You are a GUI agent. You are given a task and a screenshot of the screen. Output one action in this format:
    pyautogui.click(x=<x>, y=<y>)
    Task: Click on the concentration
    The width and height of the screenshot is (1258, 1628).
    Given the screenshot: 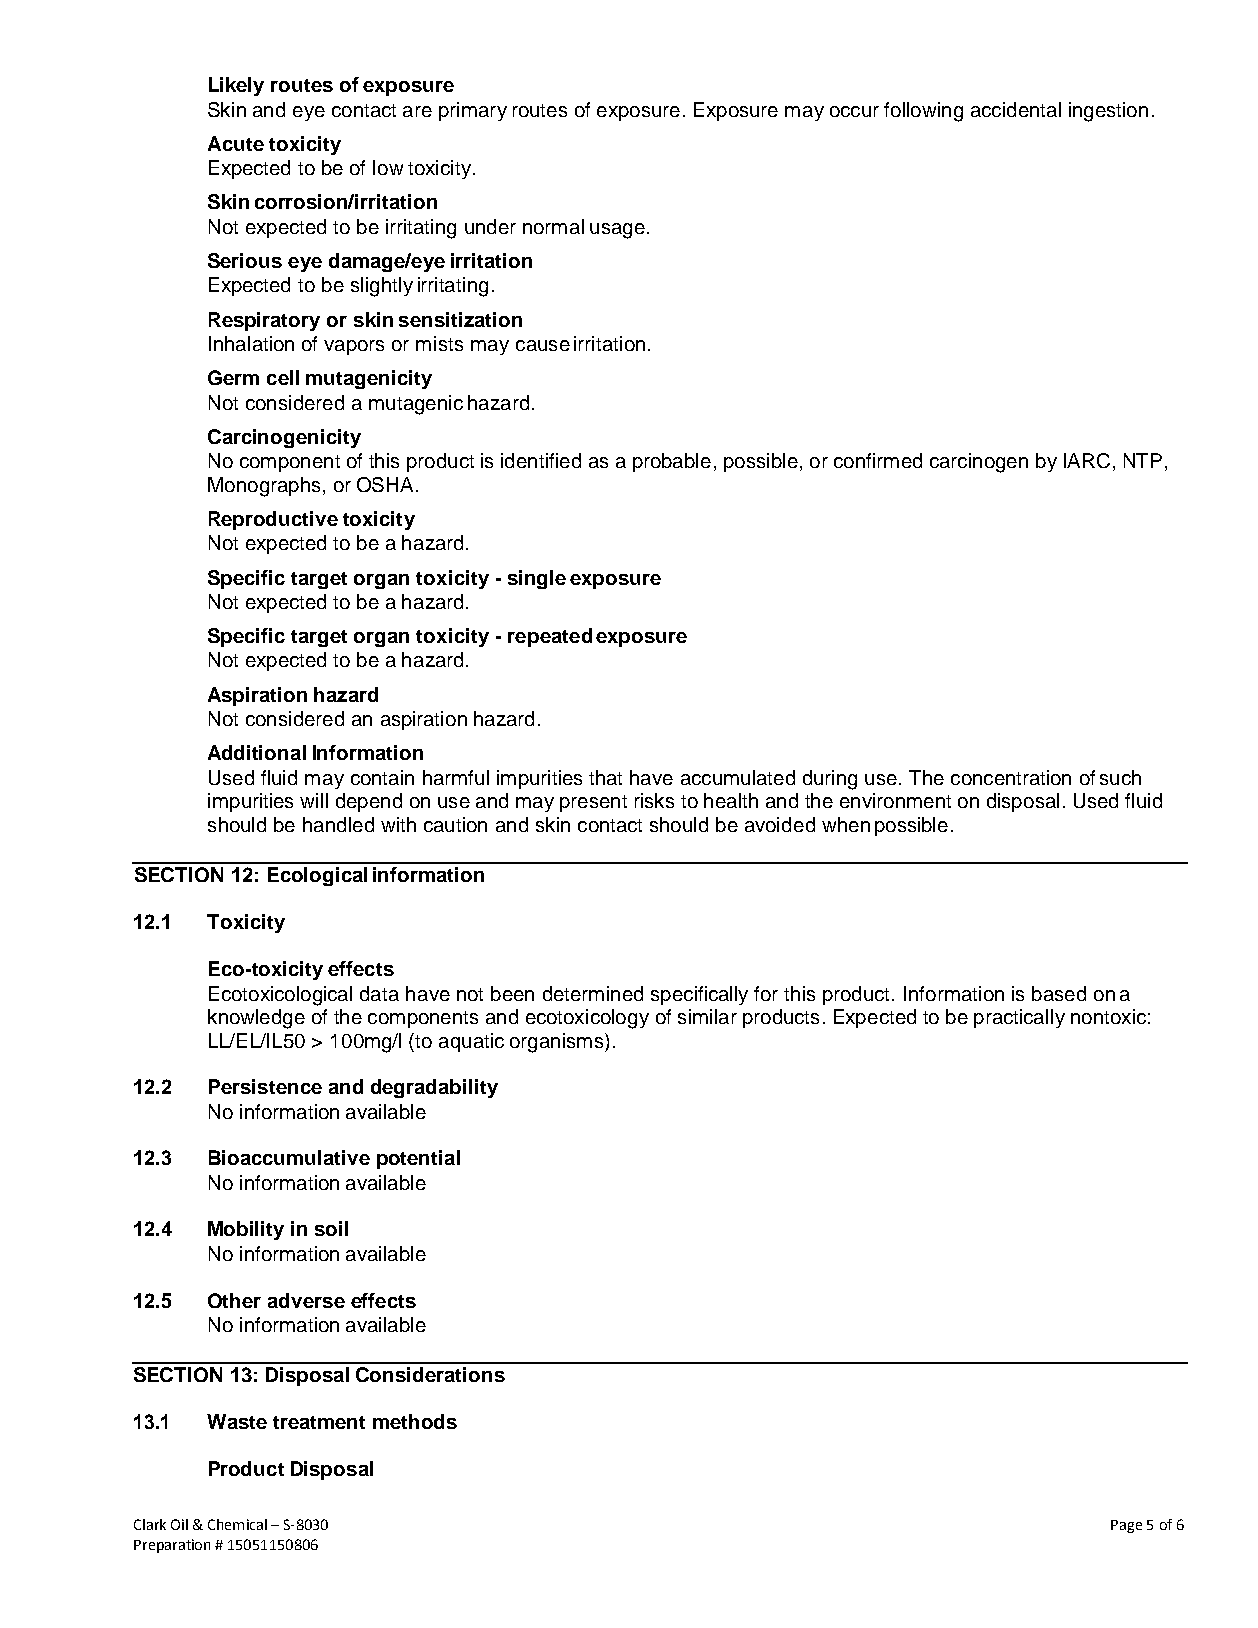 What is the action you would take?
    pyautogui.click(x=1011, y=777)
